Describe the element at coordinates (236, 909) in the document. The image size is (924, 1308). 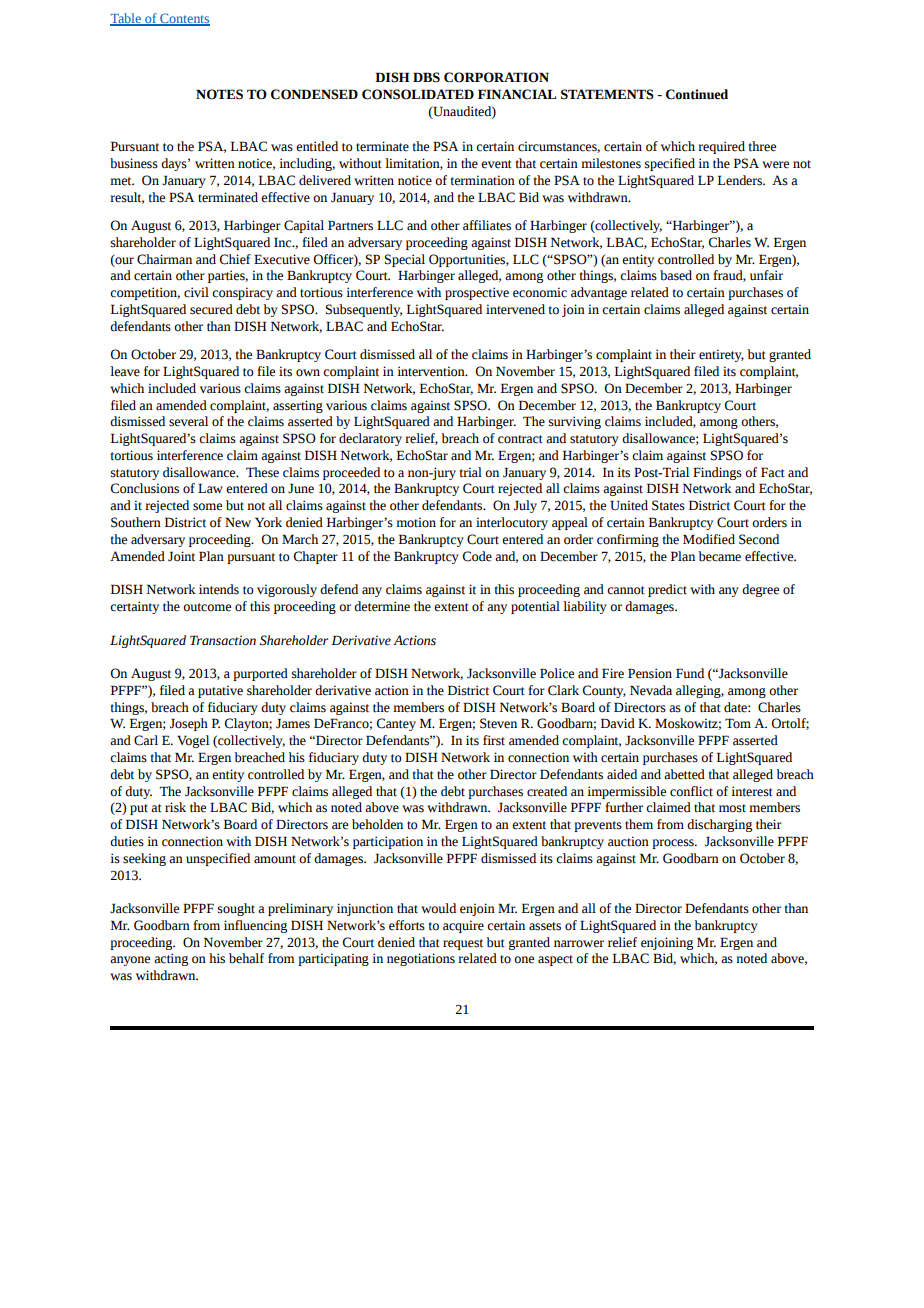
I see `sought` at that location.
